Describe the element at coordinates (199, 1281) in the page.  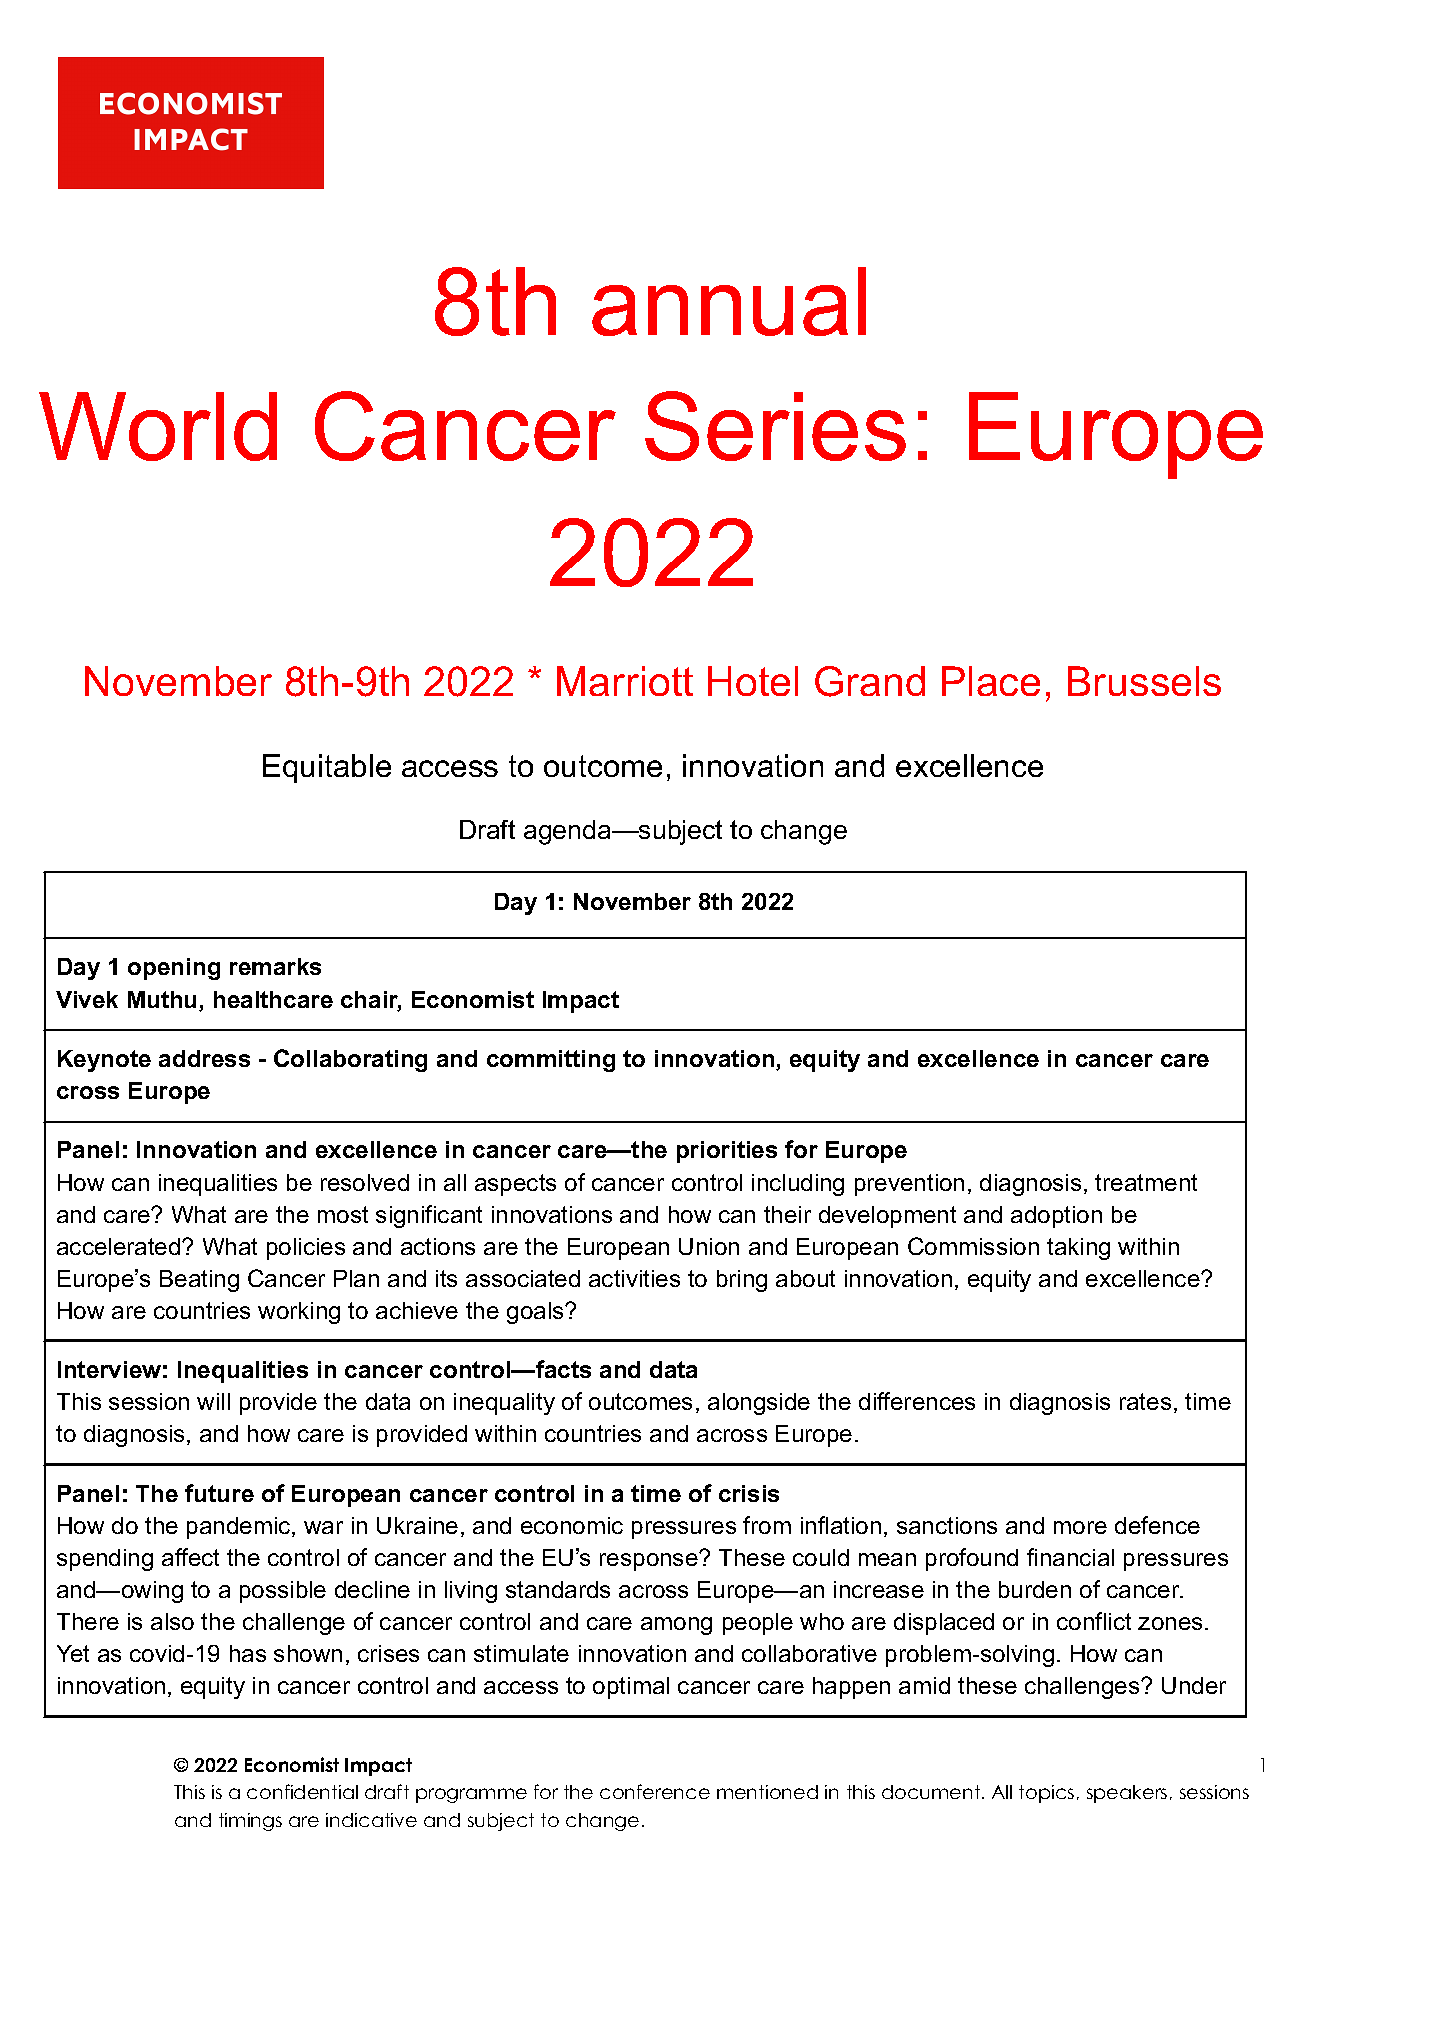
I see `Beating` at that location.
